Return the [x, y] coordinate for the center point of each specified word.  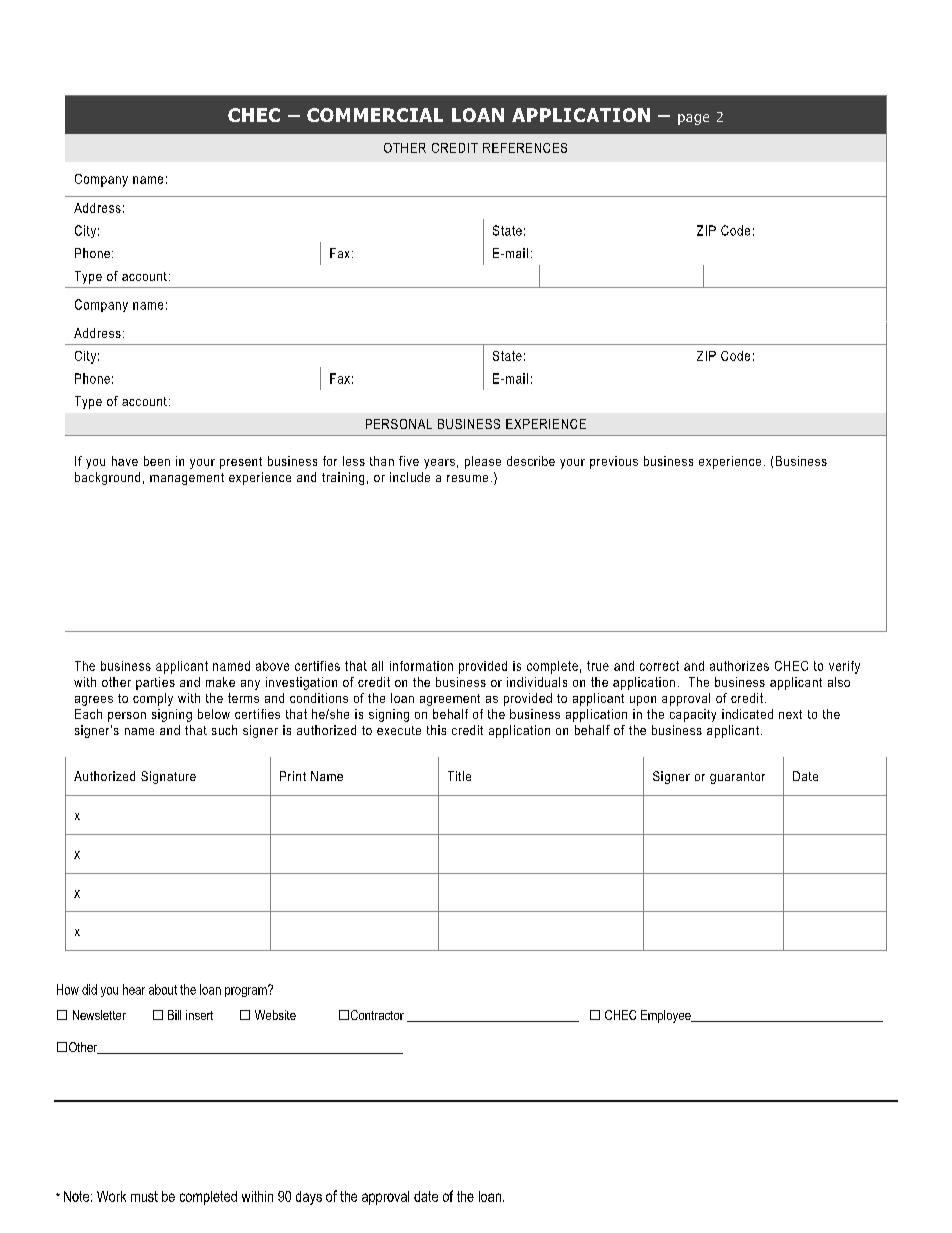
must [144, 1196]
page [693, 119]
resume [467, 478]
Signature [168, 777]
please [483, 462]
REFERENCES [525, 148]
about [163, 989]
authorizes [739, 666]
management [187, 479]
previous [614, 462]
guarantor [737, 778]
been [157, 461]
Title [459, 776]
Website [275, 1015]
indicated [747, 714]
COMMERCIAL [375, 115]
